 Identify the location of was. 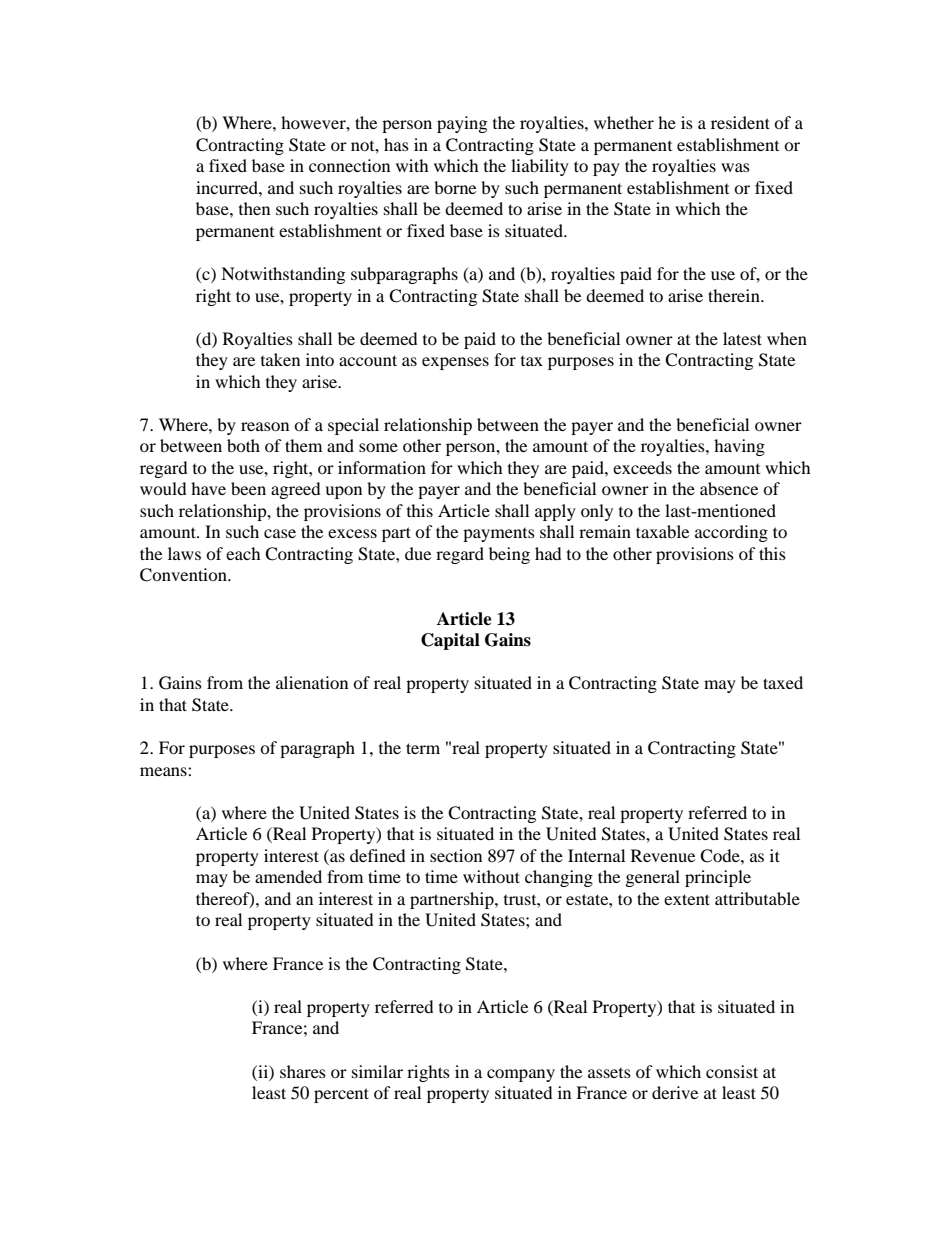
(735, 167).
